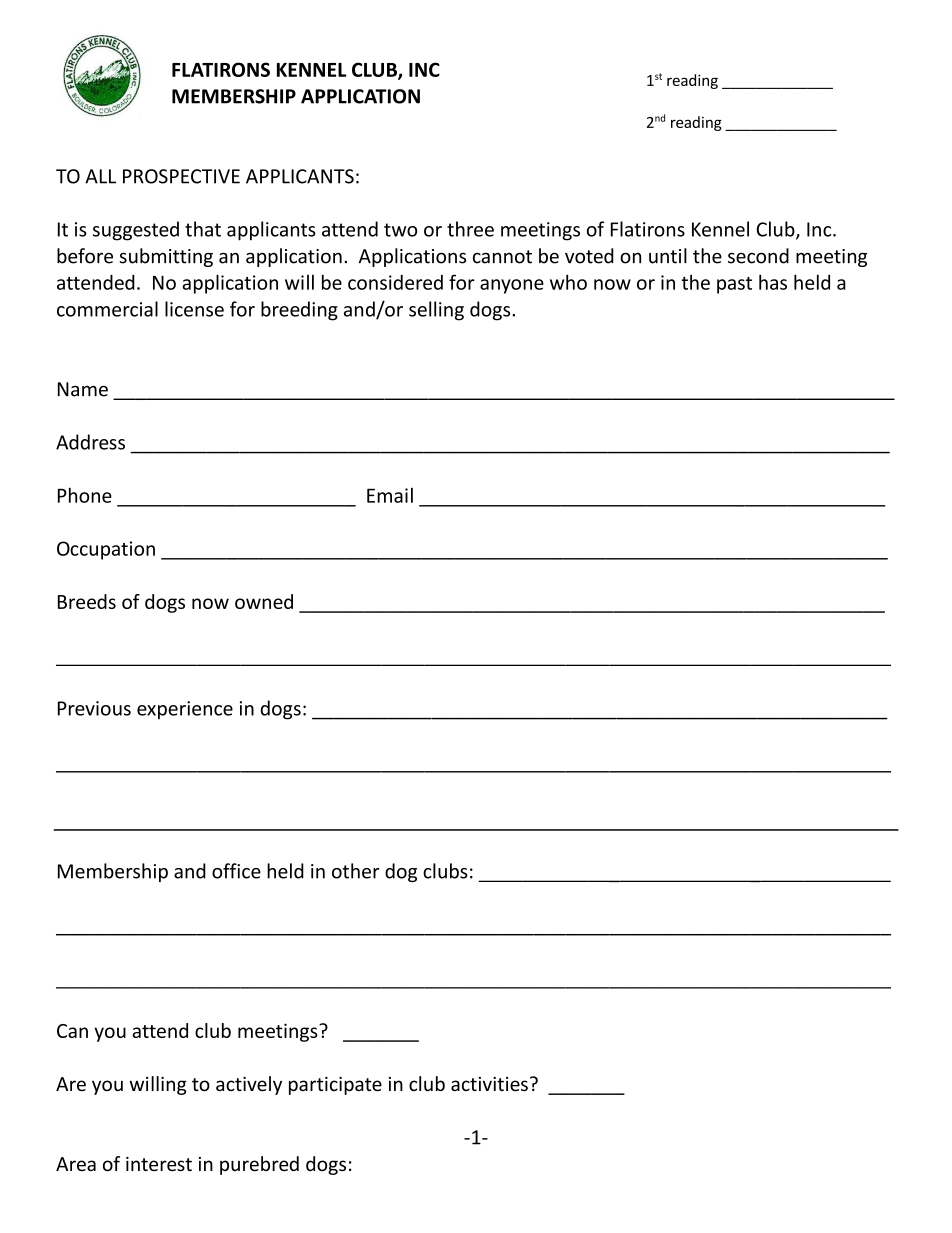  Describe the element at coordinates (185, 710) in the document. I see `experience` at that location.
